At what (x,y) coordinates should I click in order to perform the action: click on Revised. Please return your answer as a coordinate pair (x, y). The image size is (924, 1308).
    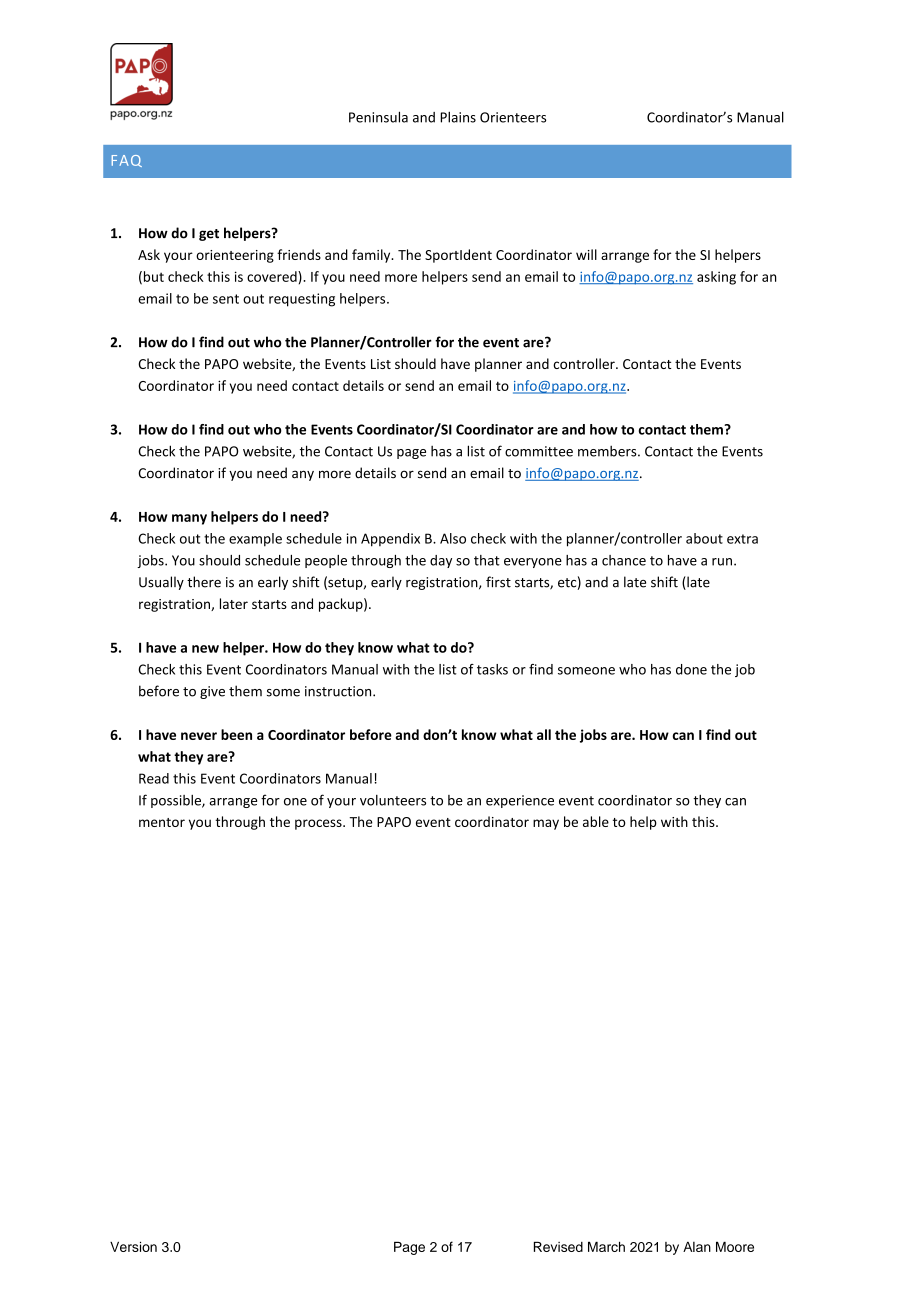
    Looking at the image, I should click on (558, 1246).
